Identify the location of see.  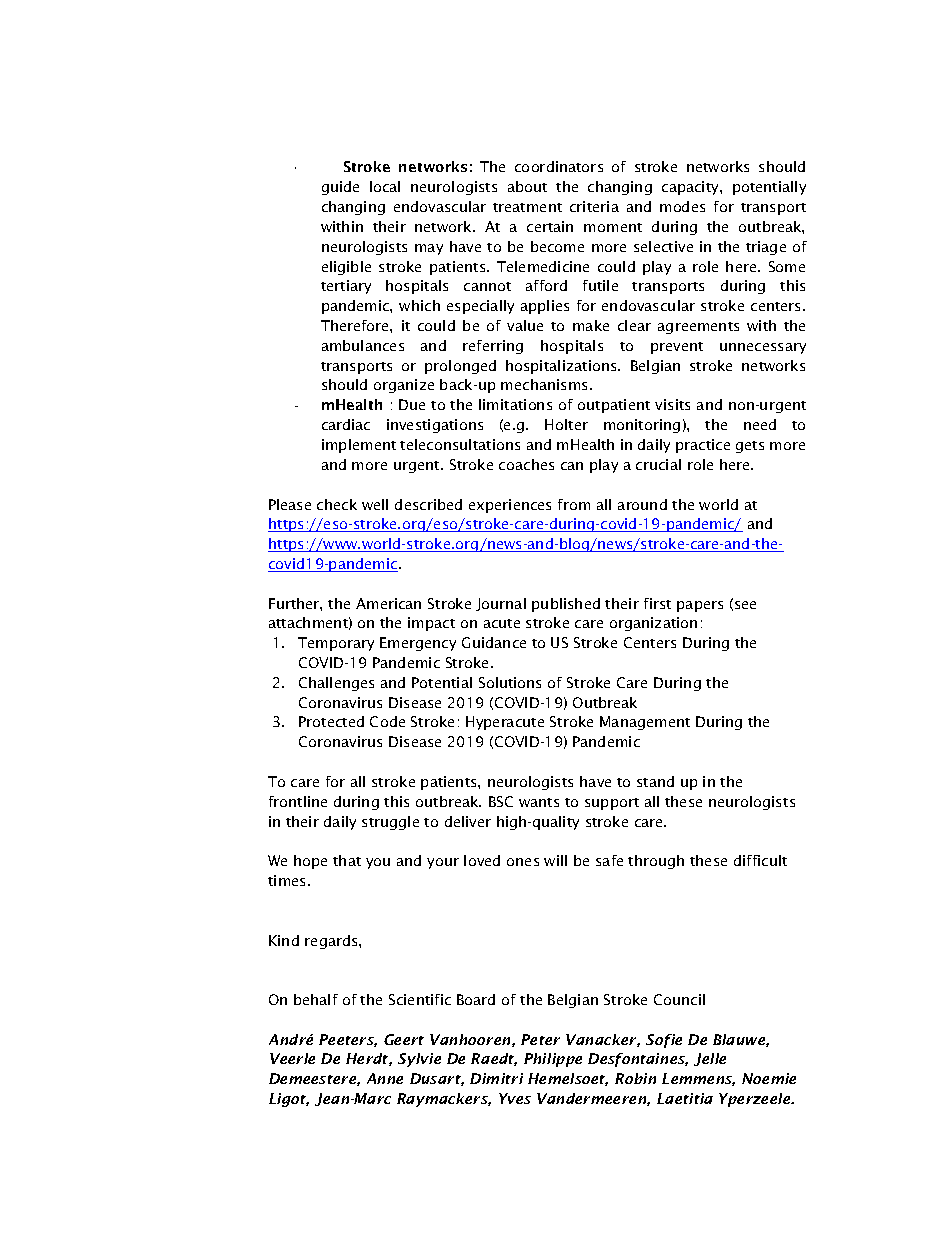
(745, 605).
